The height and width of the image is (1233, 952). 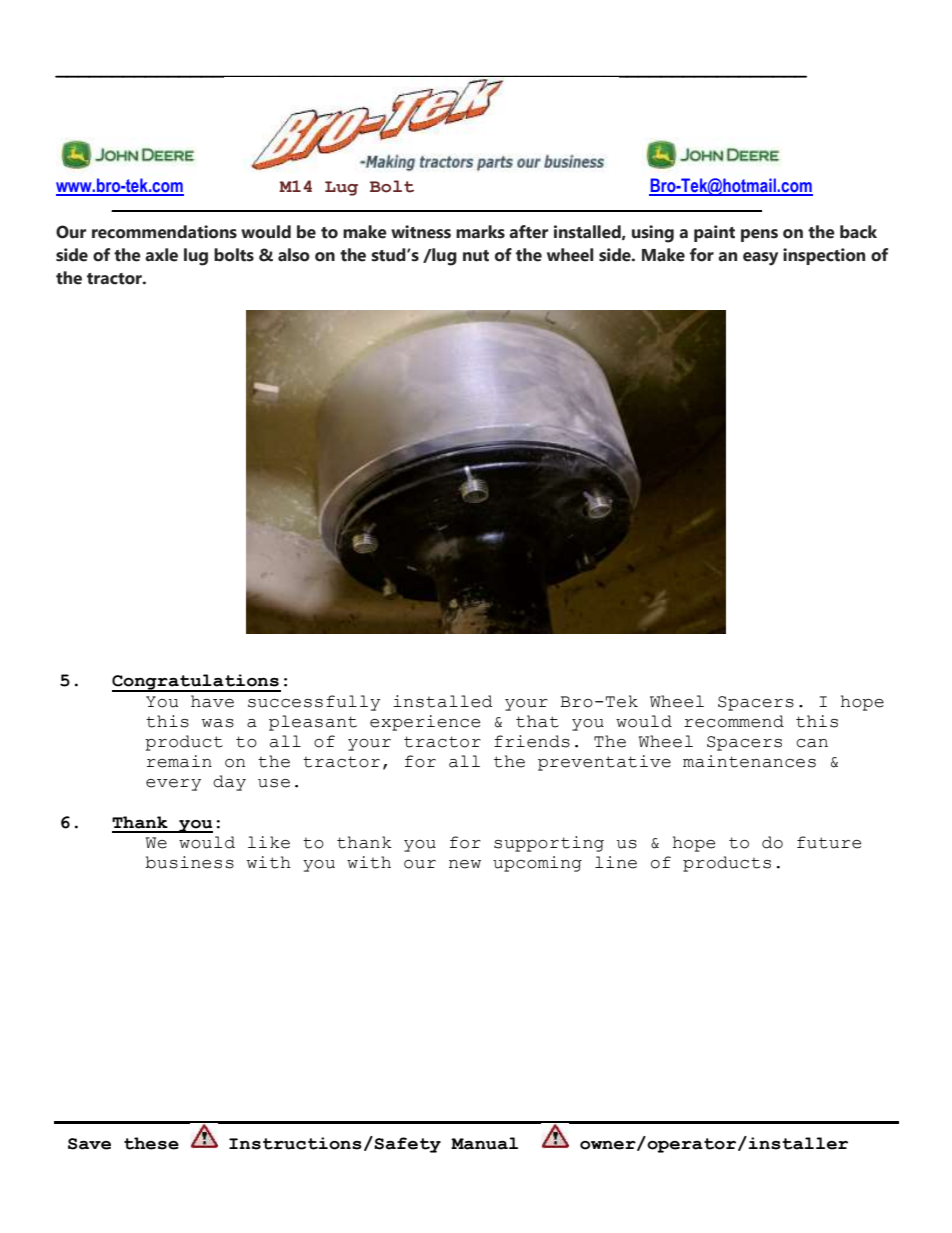 I want to click on these, so click(x=151, y=1143).
